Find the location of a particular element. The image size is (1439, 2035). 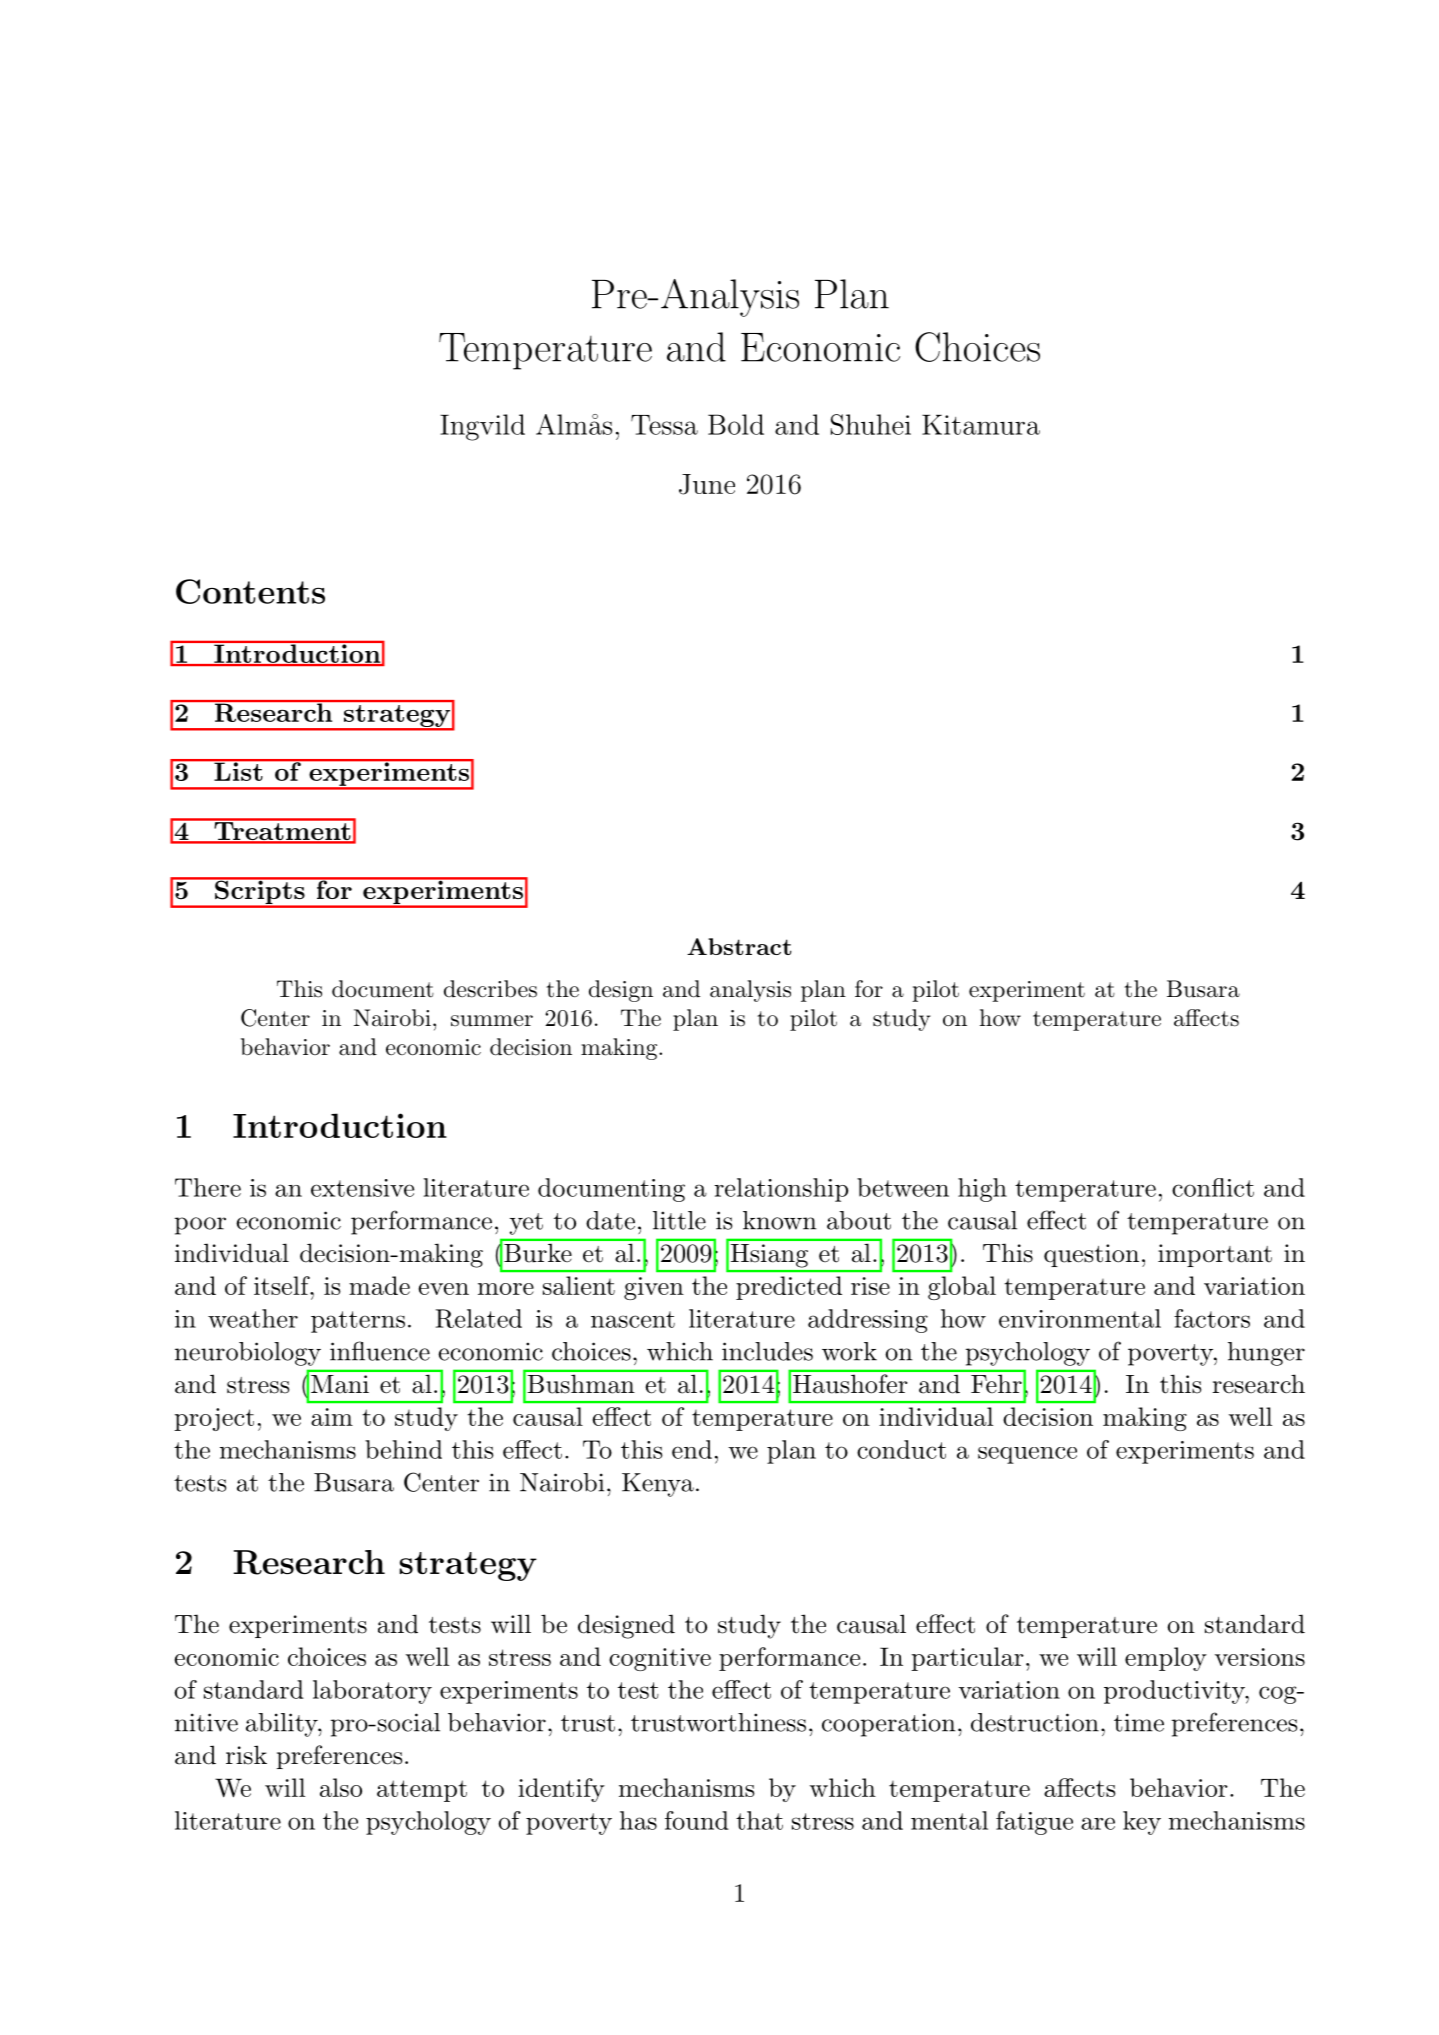

high is located at coordinates (982, 1190).
